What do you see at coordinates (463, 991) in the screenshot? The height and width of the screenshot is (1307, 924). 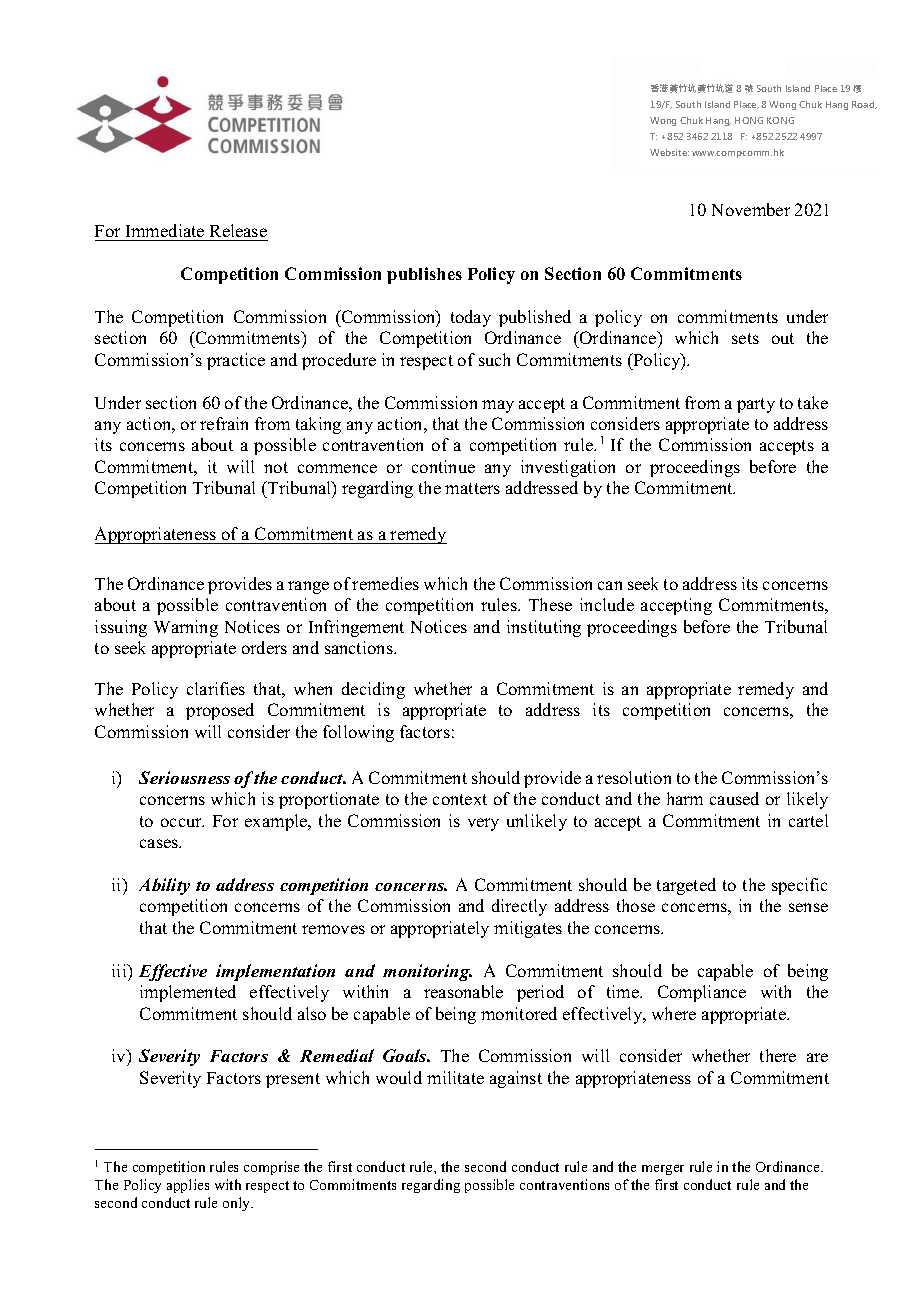 I see `reasonable` at bounding box center [463, 991].
